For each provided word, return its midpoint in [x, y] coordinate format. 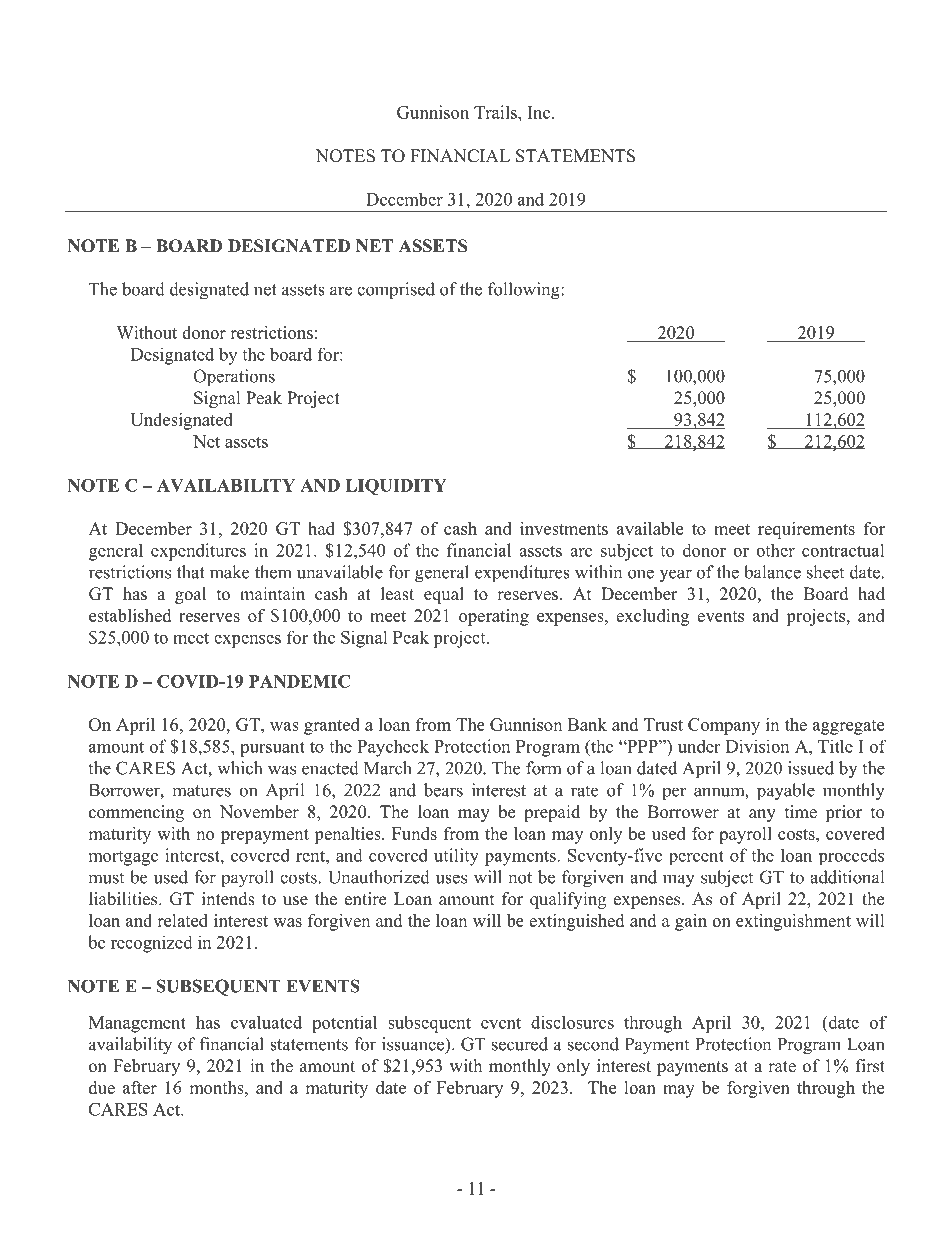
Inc [540, 112]
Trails [496, 112]
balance [772, 572]
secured [520, 1044]
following [525, 291]
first [870, 1066]
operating [494, 617]
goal [190, 595]
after [140, 1087]
